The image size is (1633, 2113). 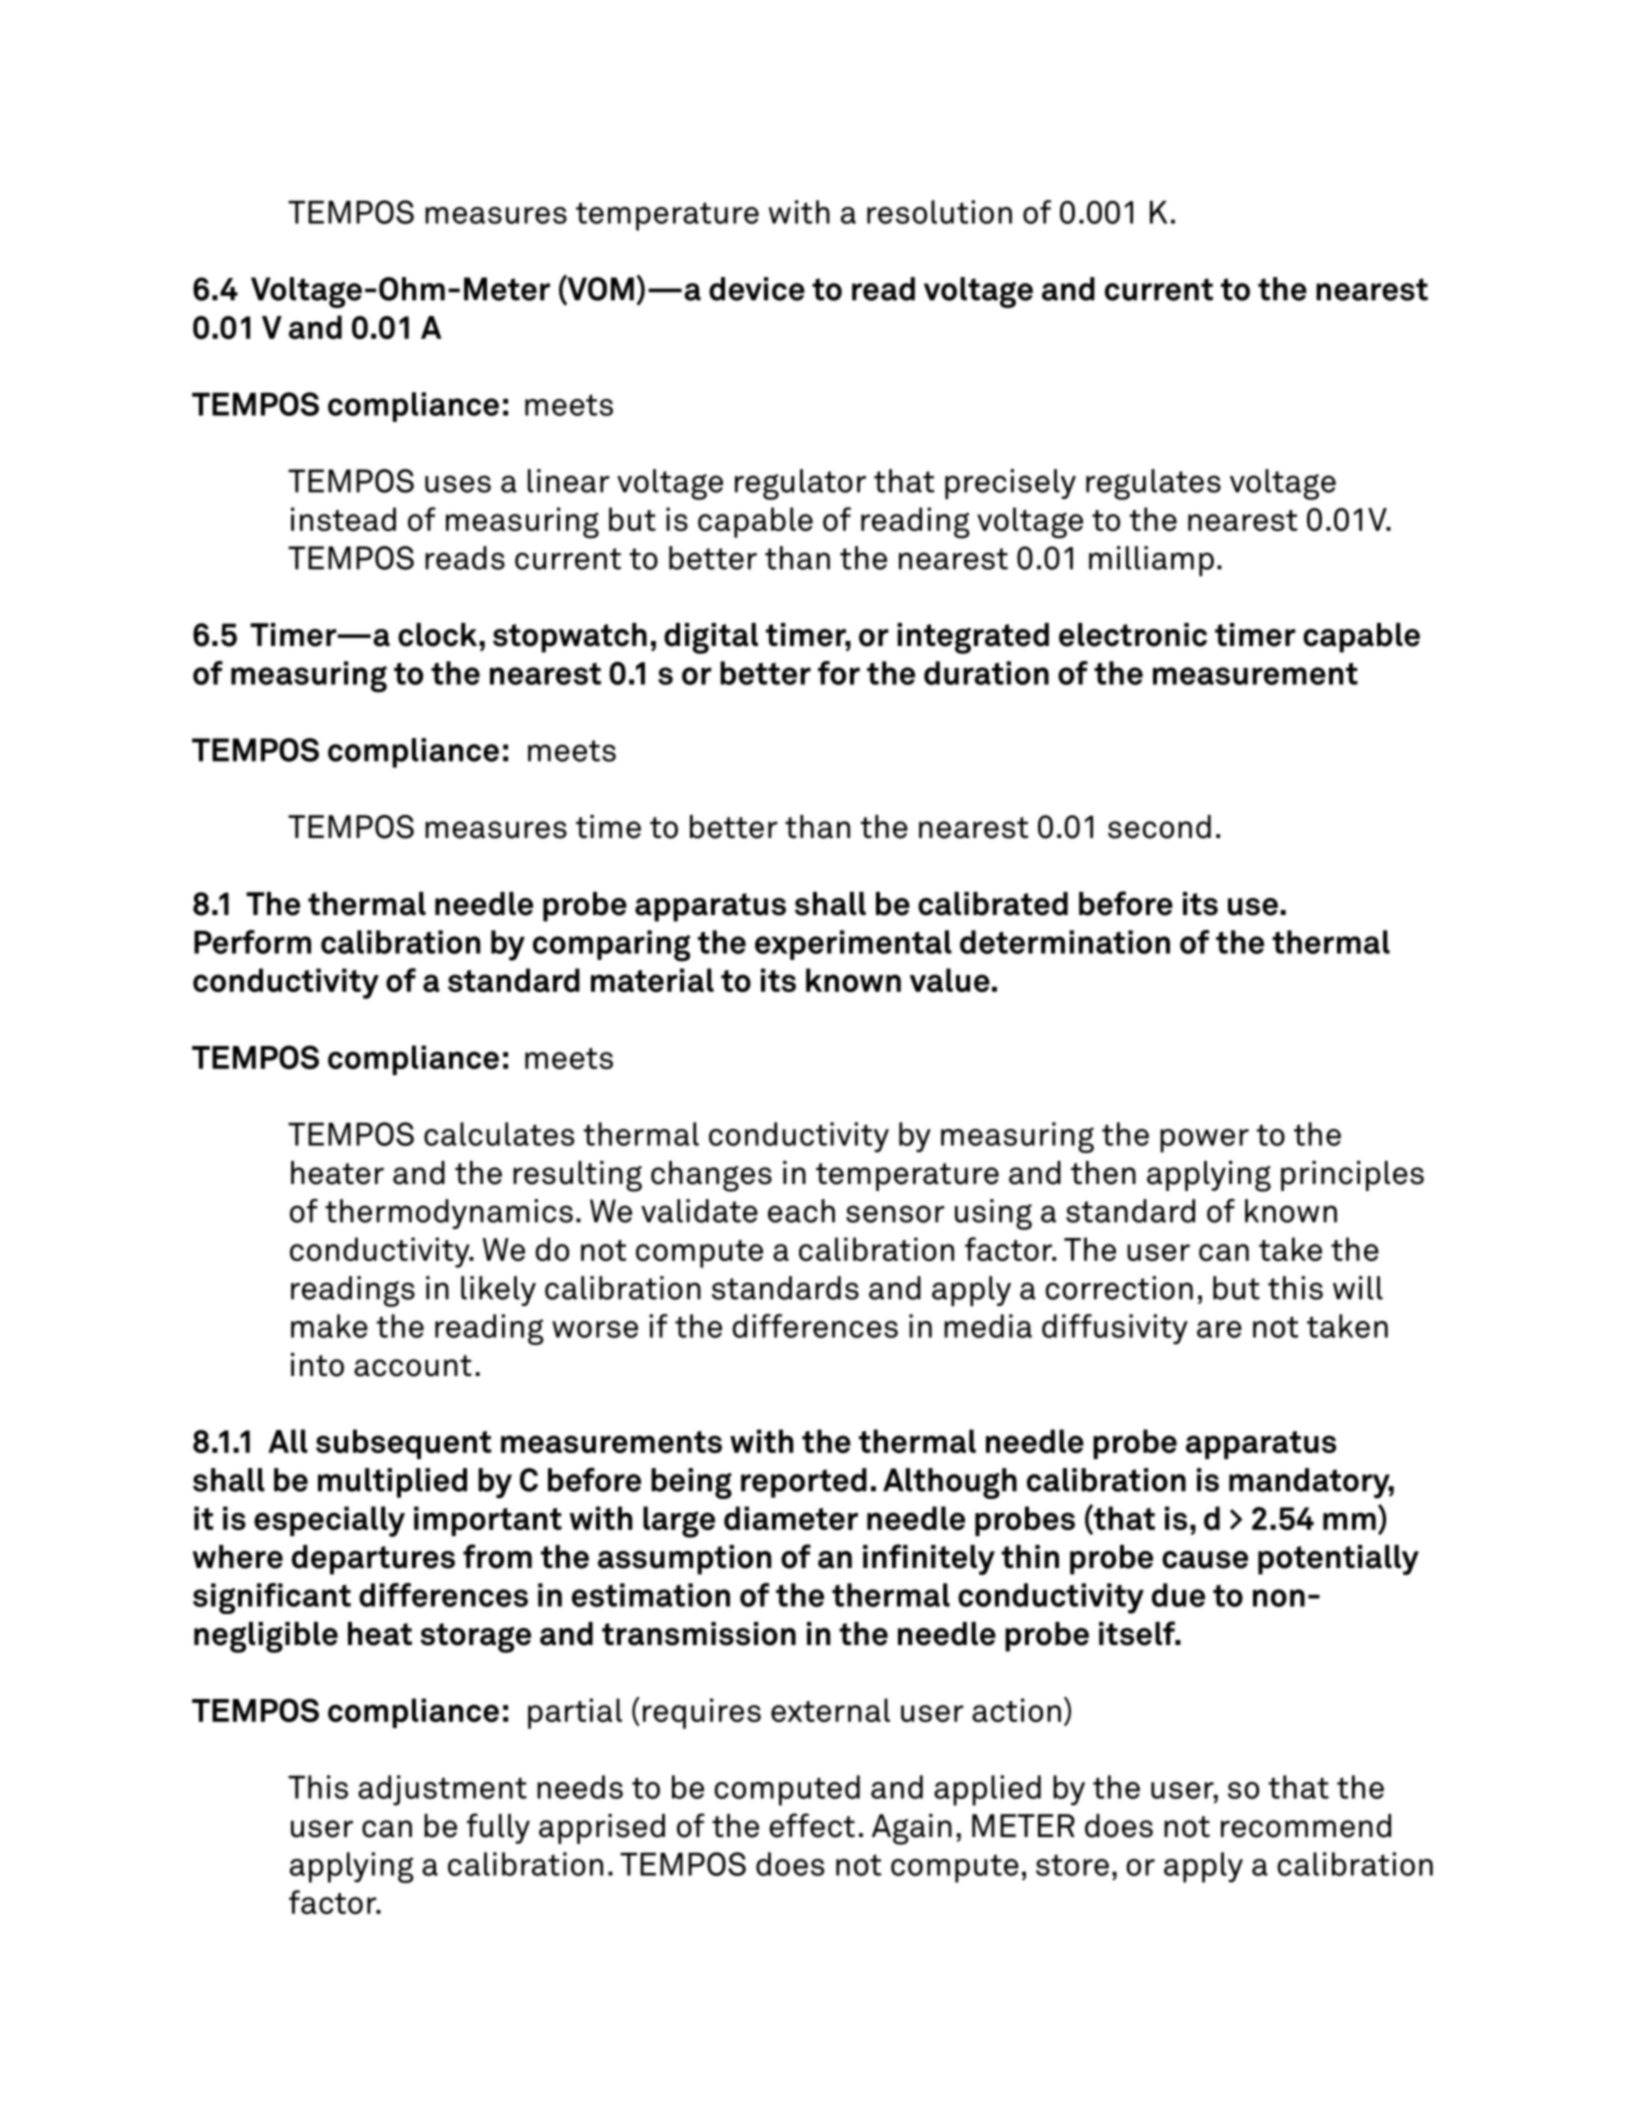 What do you see at coordinates (757, 289) in the screenshot?
I see `device` at bounding box center [757, 289].
